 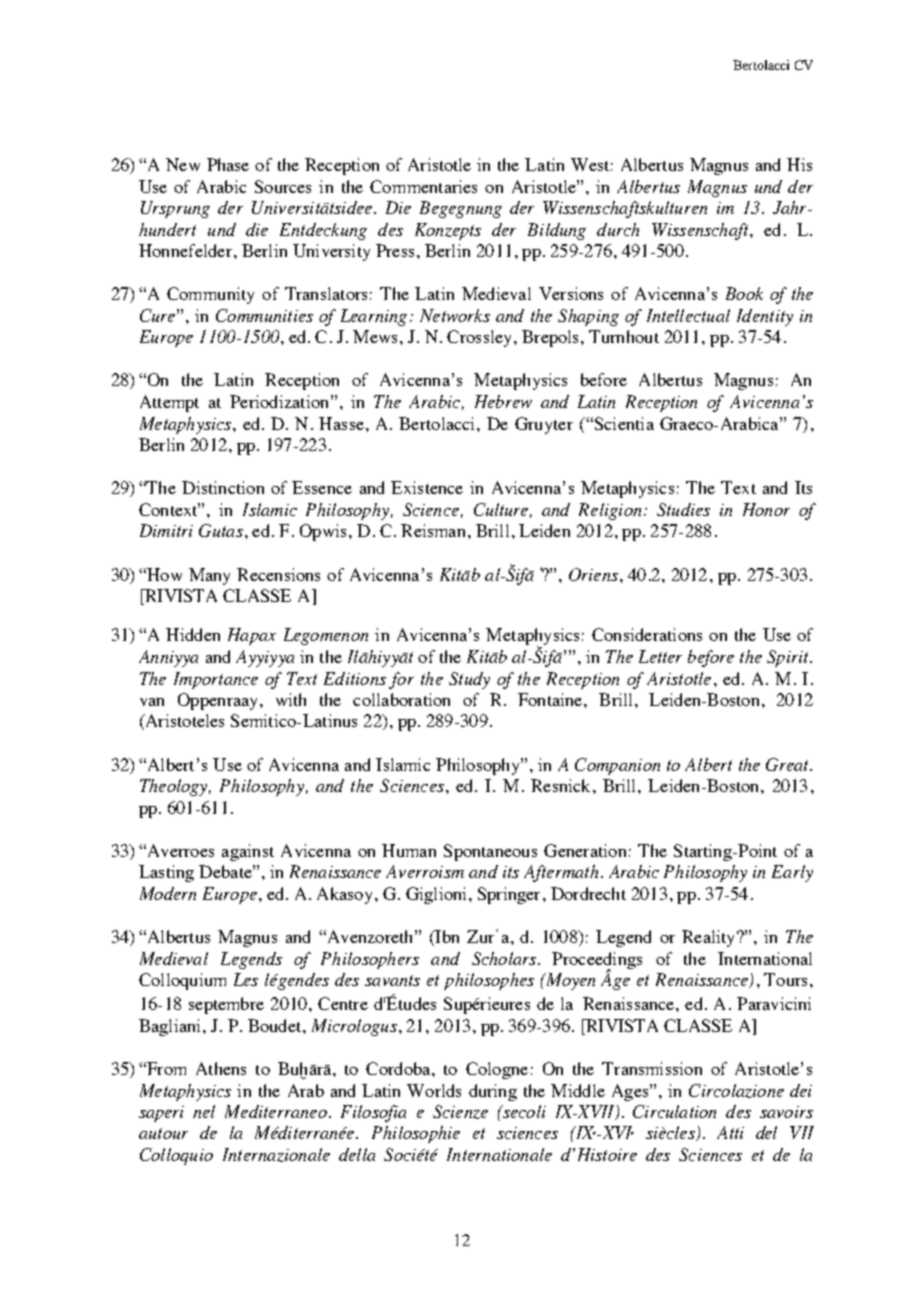 I want to click on Importance, so click(x=216, y=680).
